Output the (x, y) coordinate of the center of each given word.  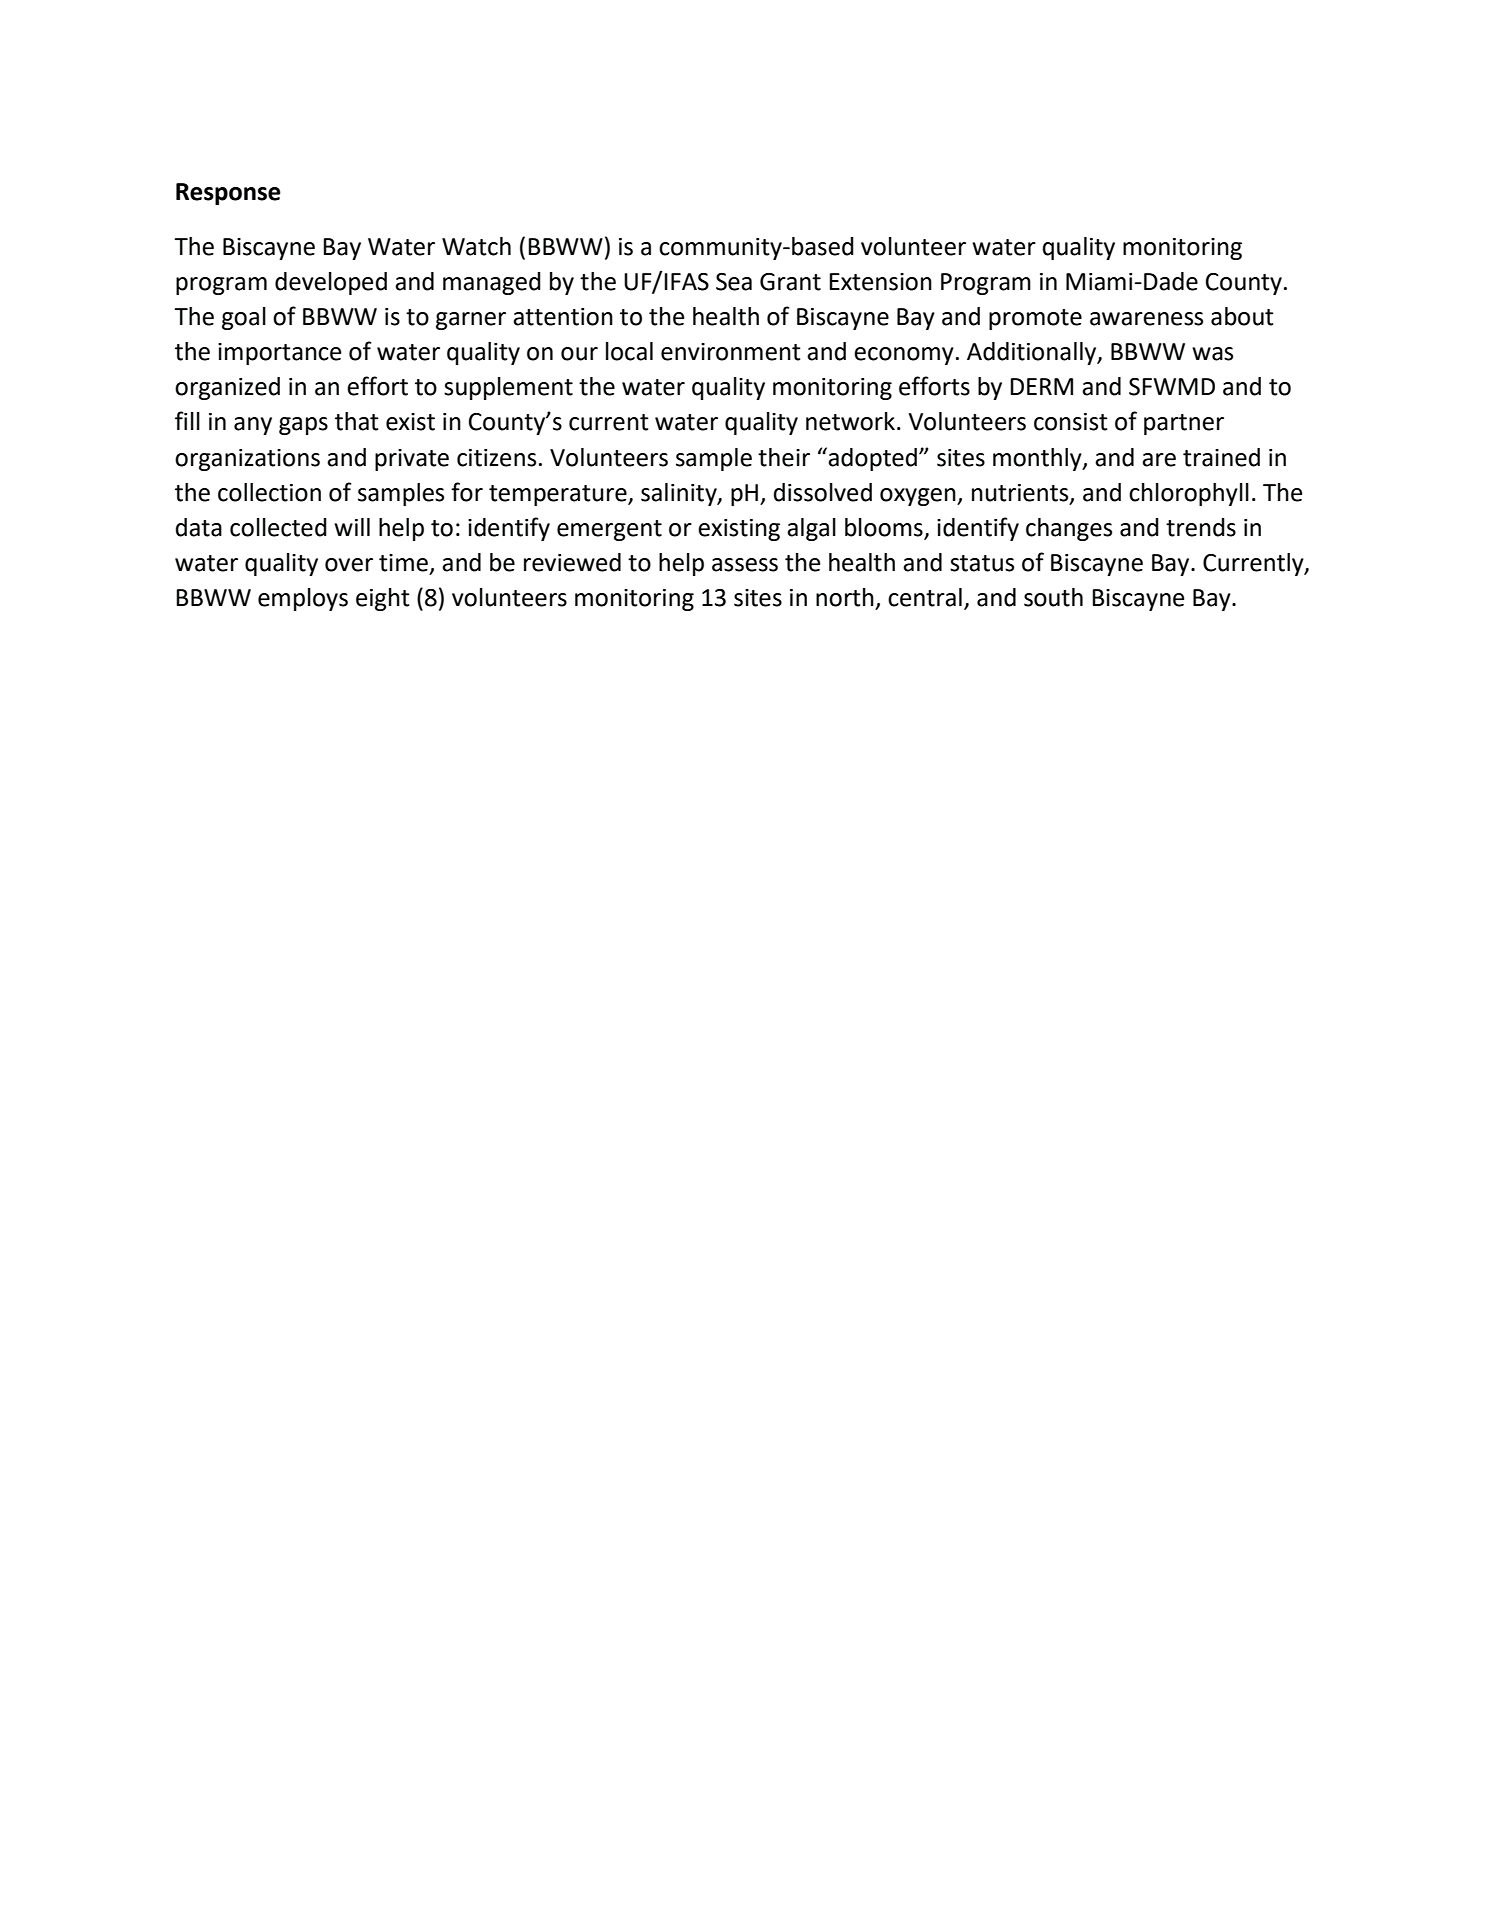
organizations (247, 460)
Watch (476, 246)
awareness (1146, 319)
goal (244, 318)
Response (228, 194)
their (784, 457)
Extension (880, 282)
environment (731, 352)
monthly (1038, 459)
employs (303, 599)
